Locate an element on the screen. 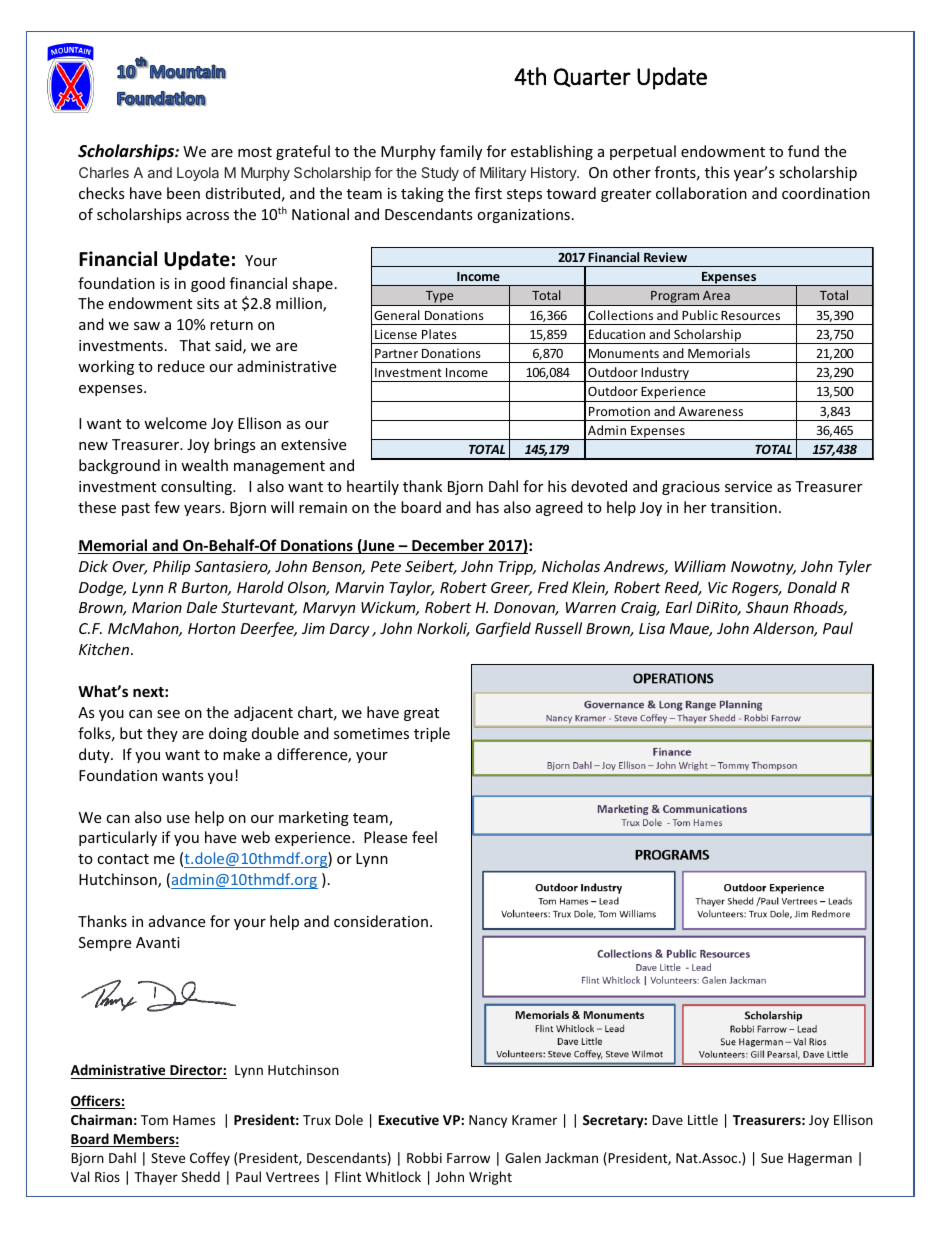  fund is located at coordinates (803, 151).
